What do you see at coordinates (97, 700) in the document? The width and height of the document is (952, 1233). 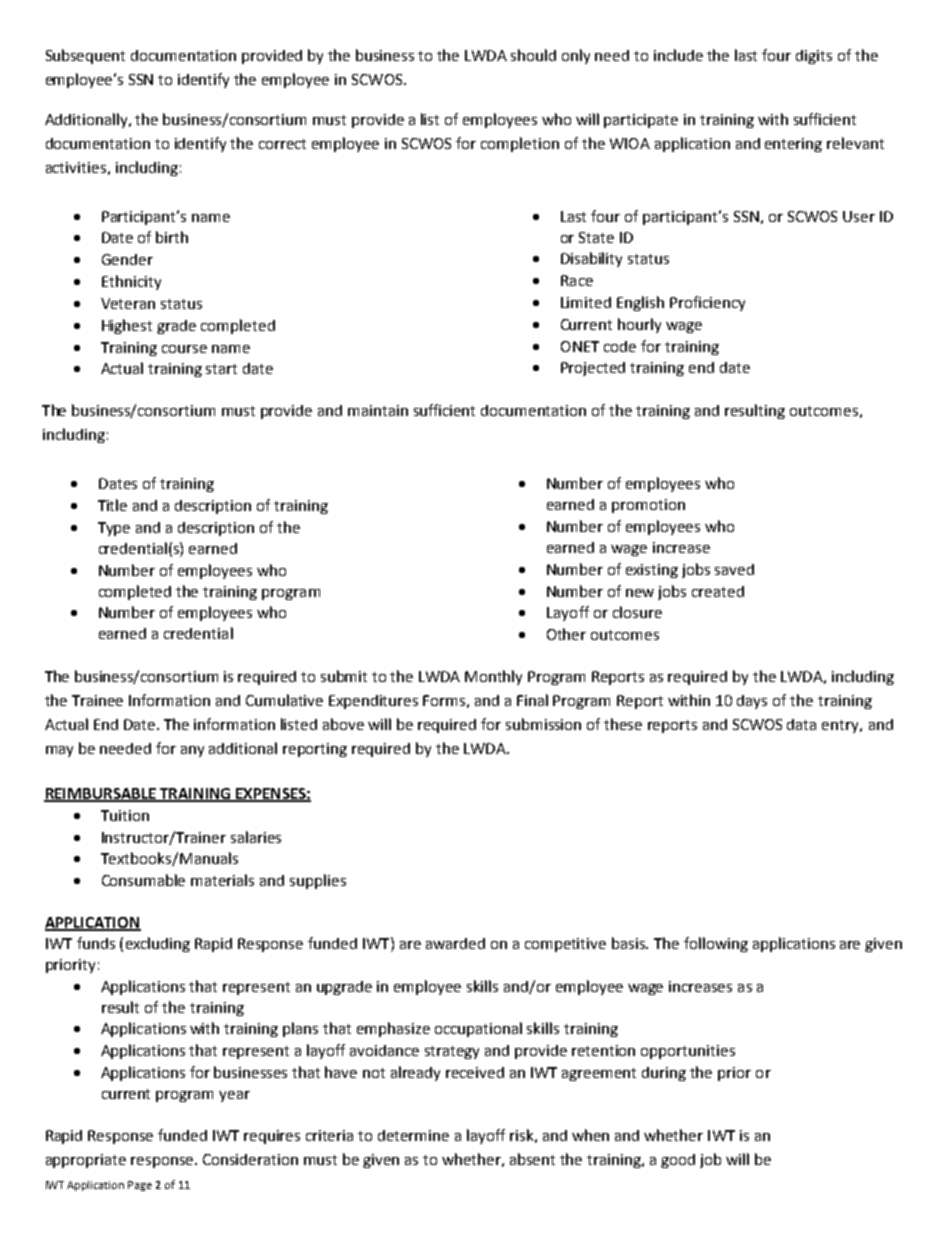 I see `Trainee` at bounding box center [97, 700].
